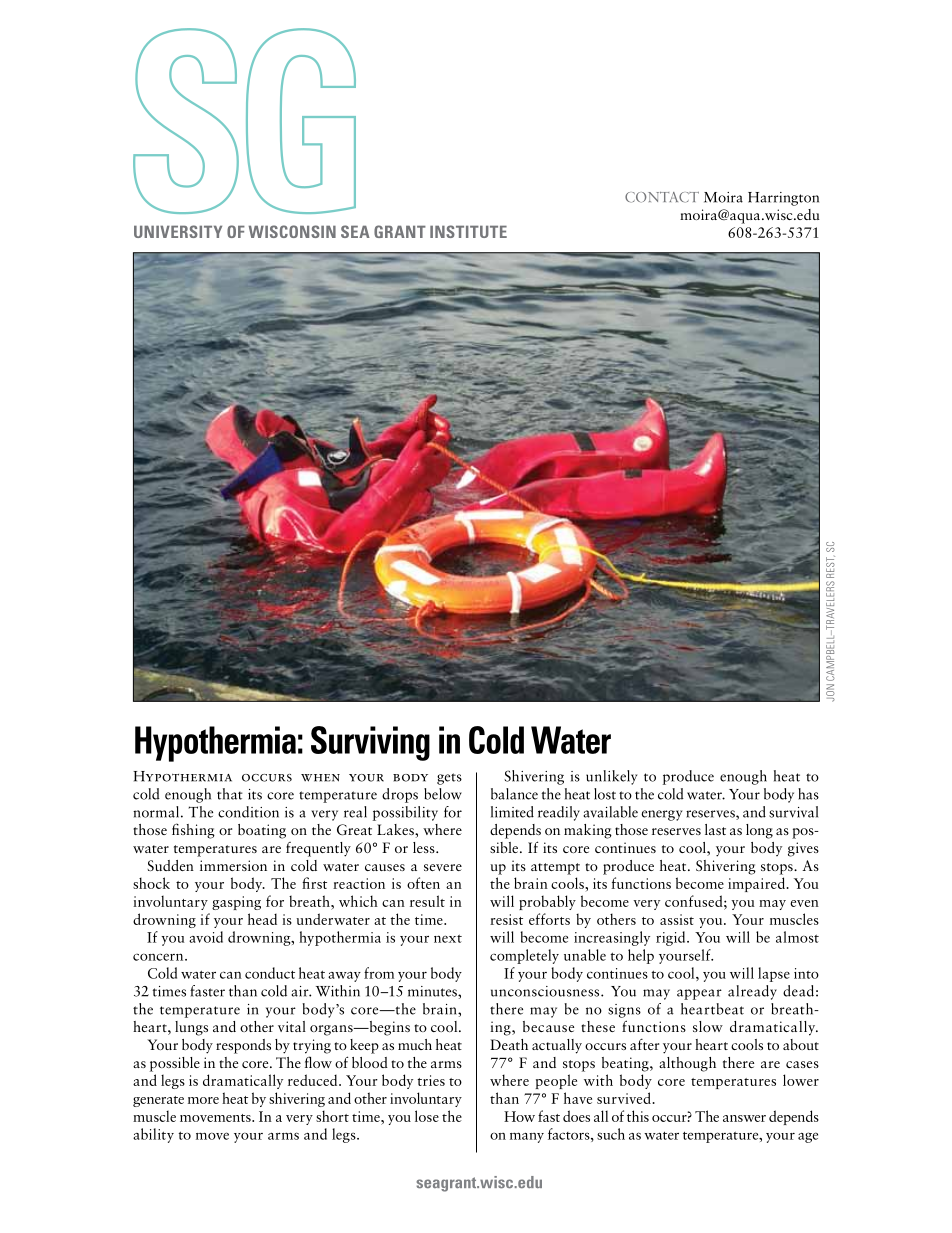 This image has width=952, height=1233. I want to click on has, so click(808, 794).
